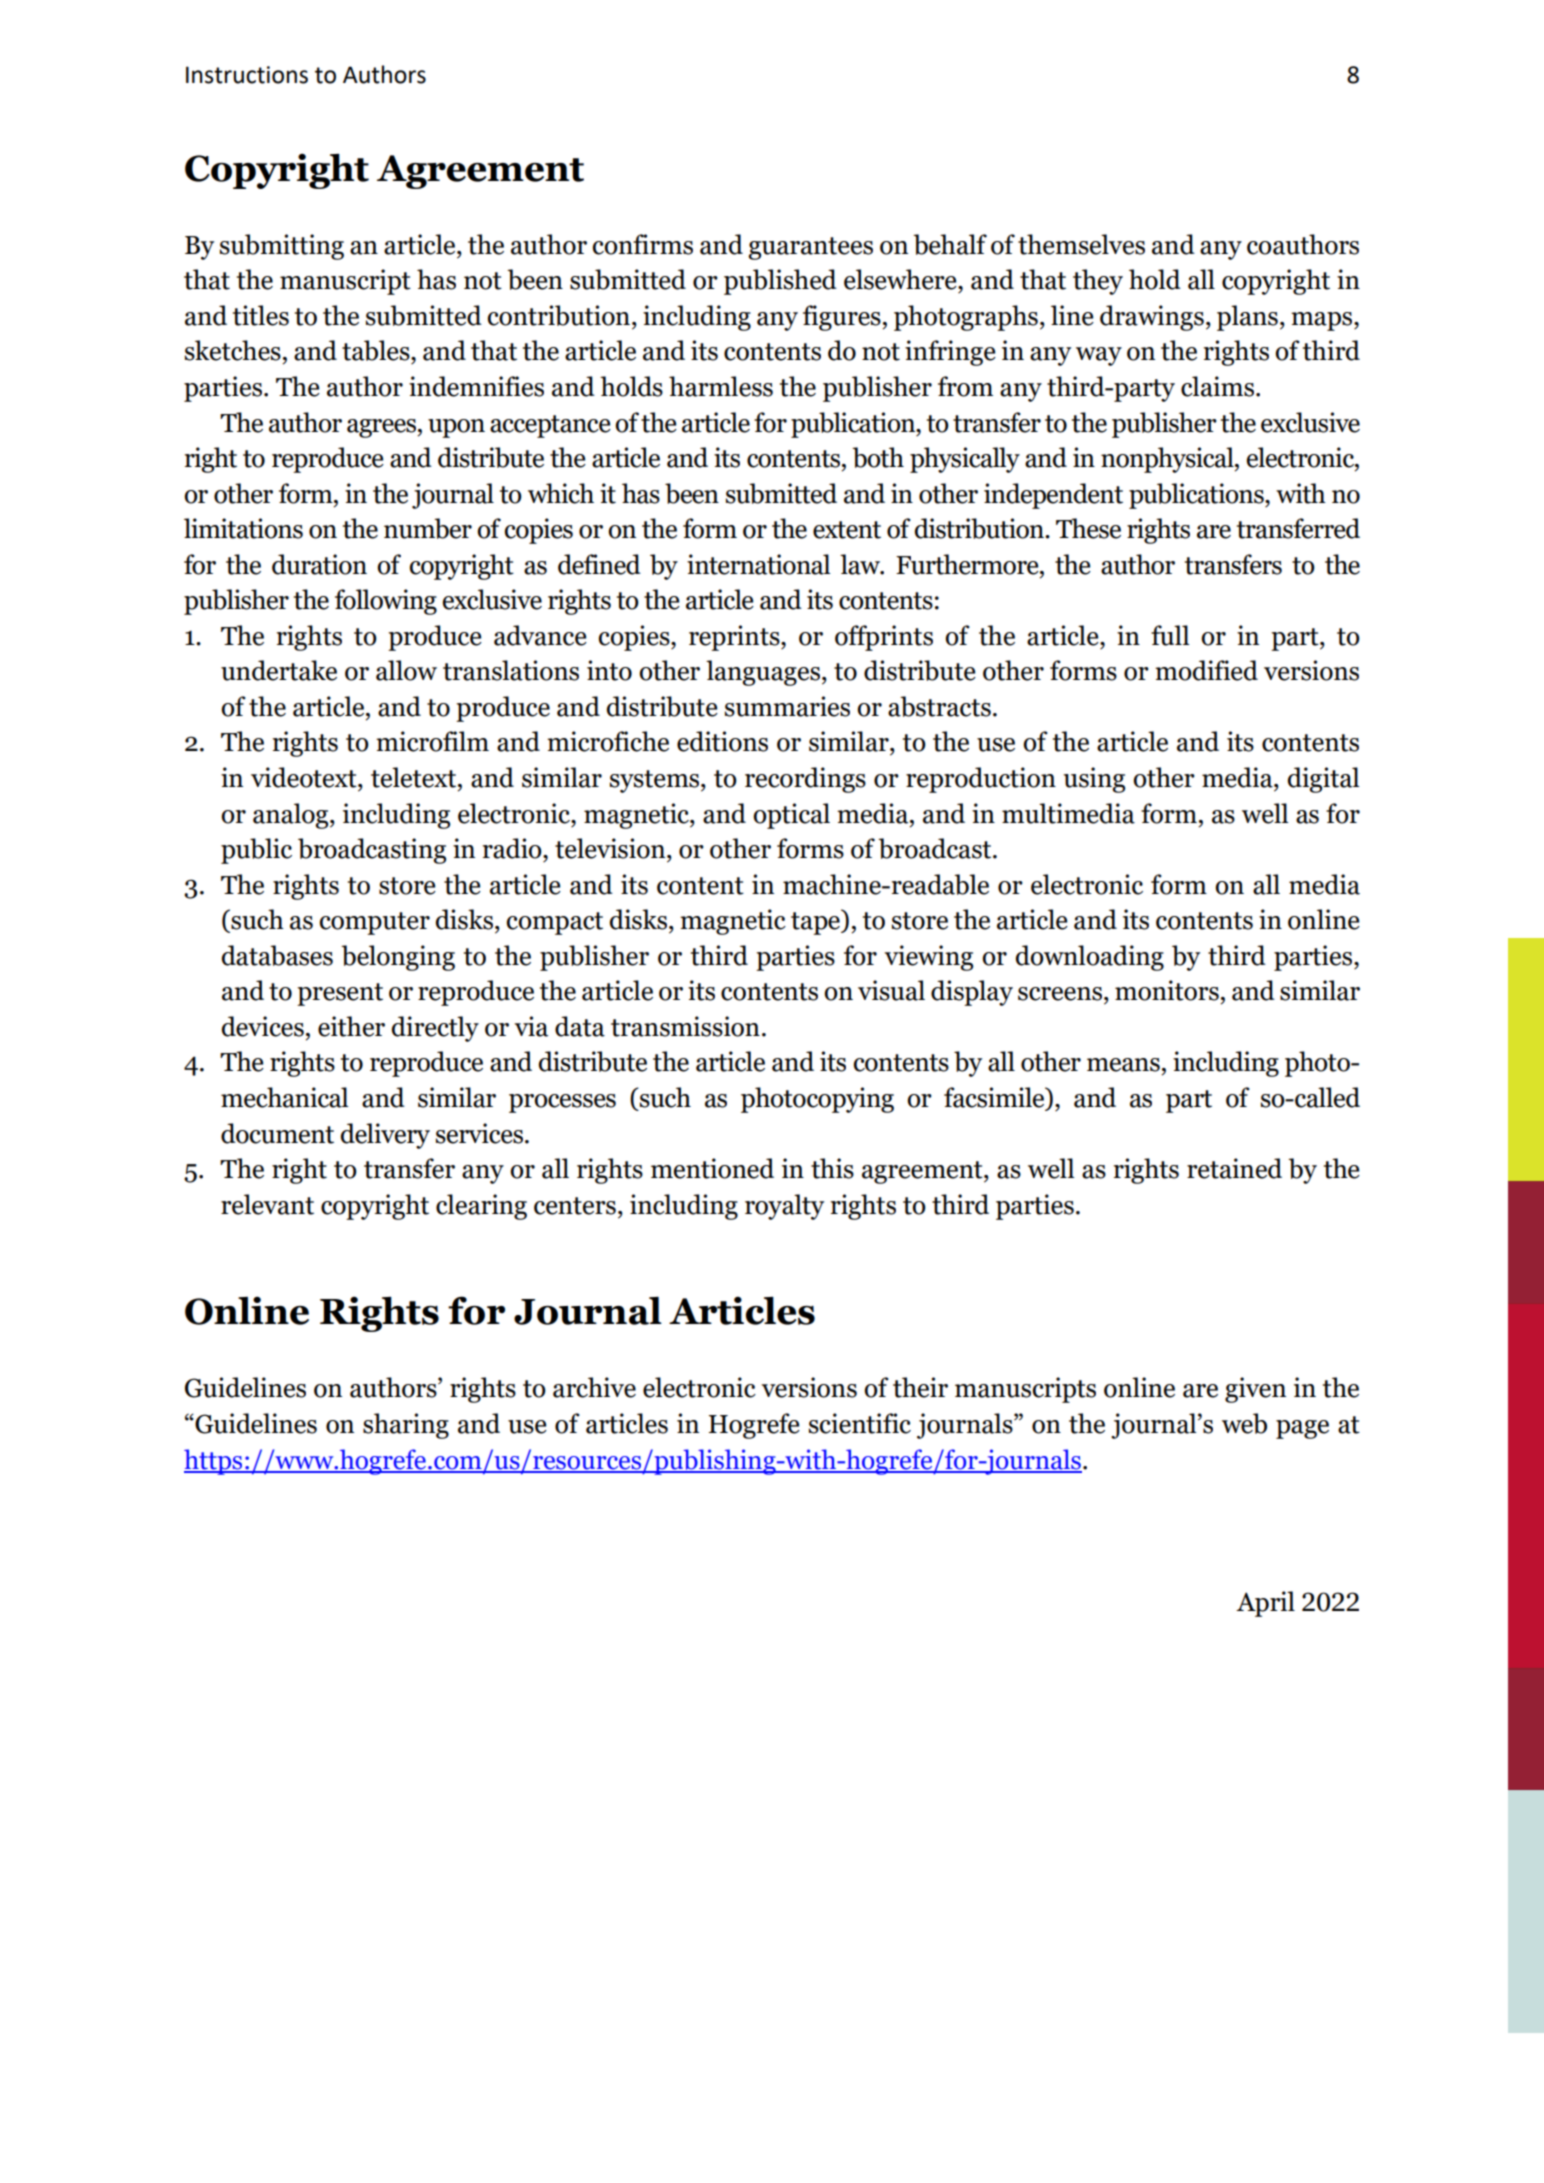 The image size is (1544, 2183). I want to click on optical, so click(791, 816).
